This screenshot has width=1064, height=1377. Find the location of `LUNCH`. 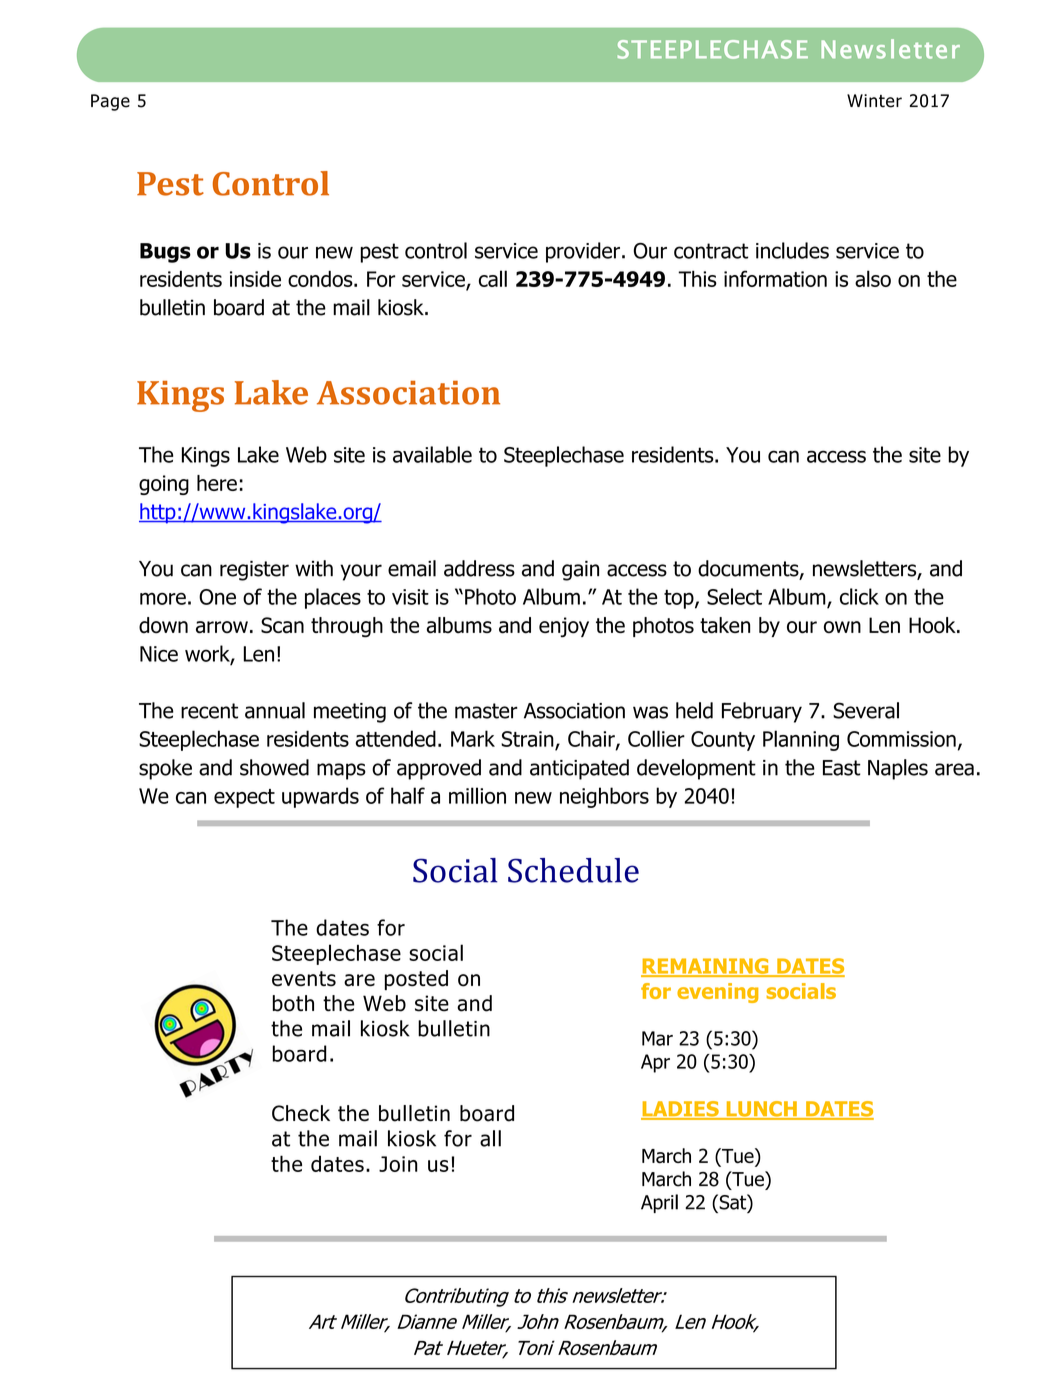

LUNCH is located at coordinates (761, 1110).
